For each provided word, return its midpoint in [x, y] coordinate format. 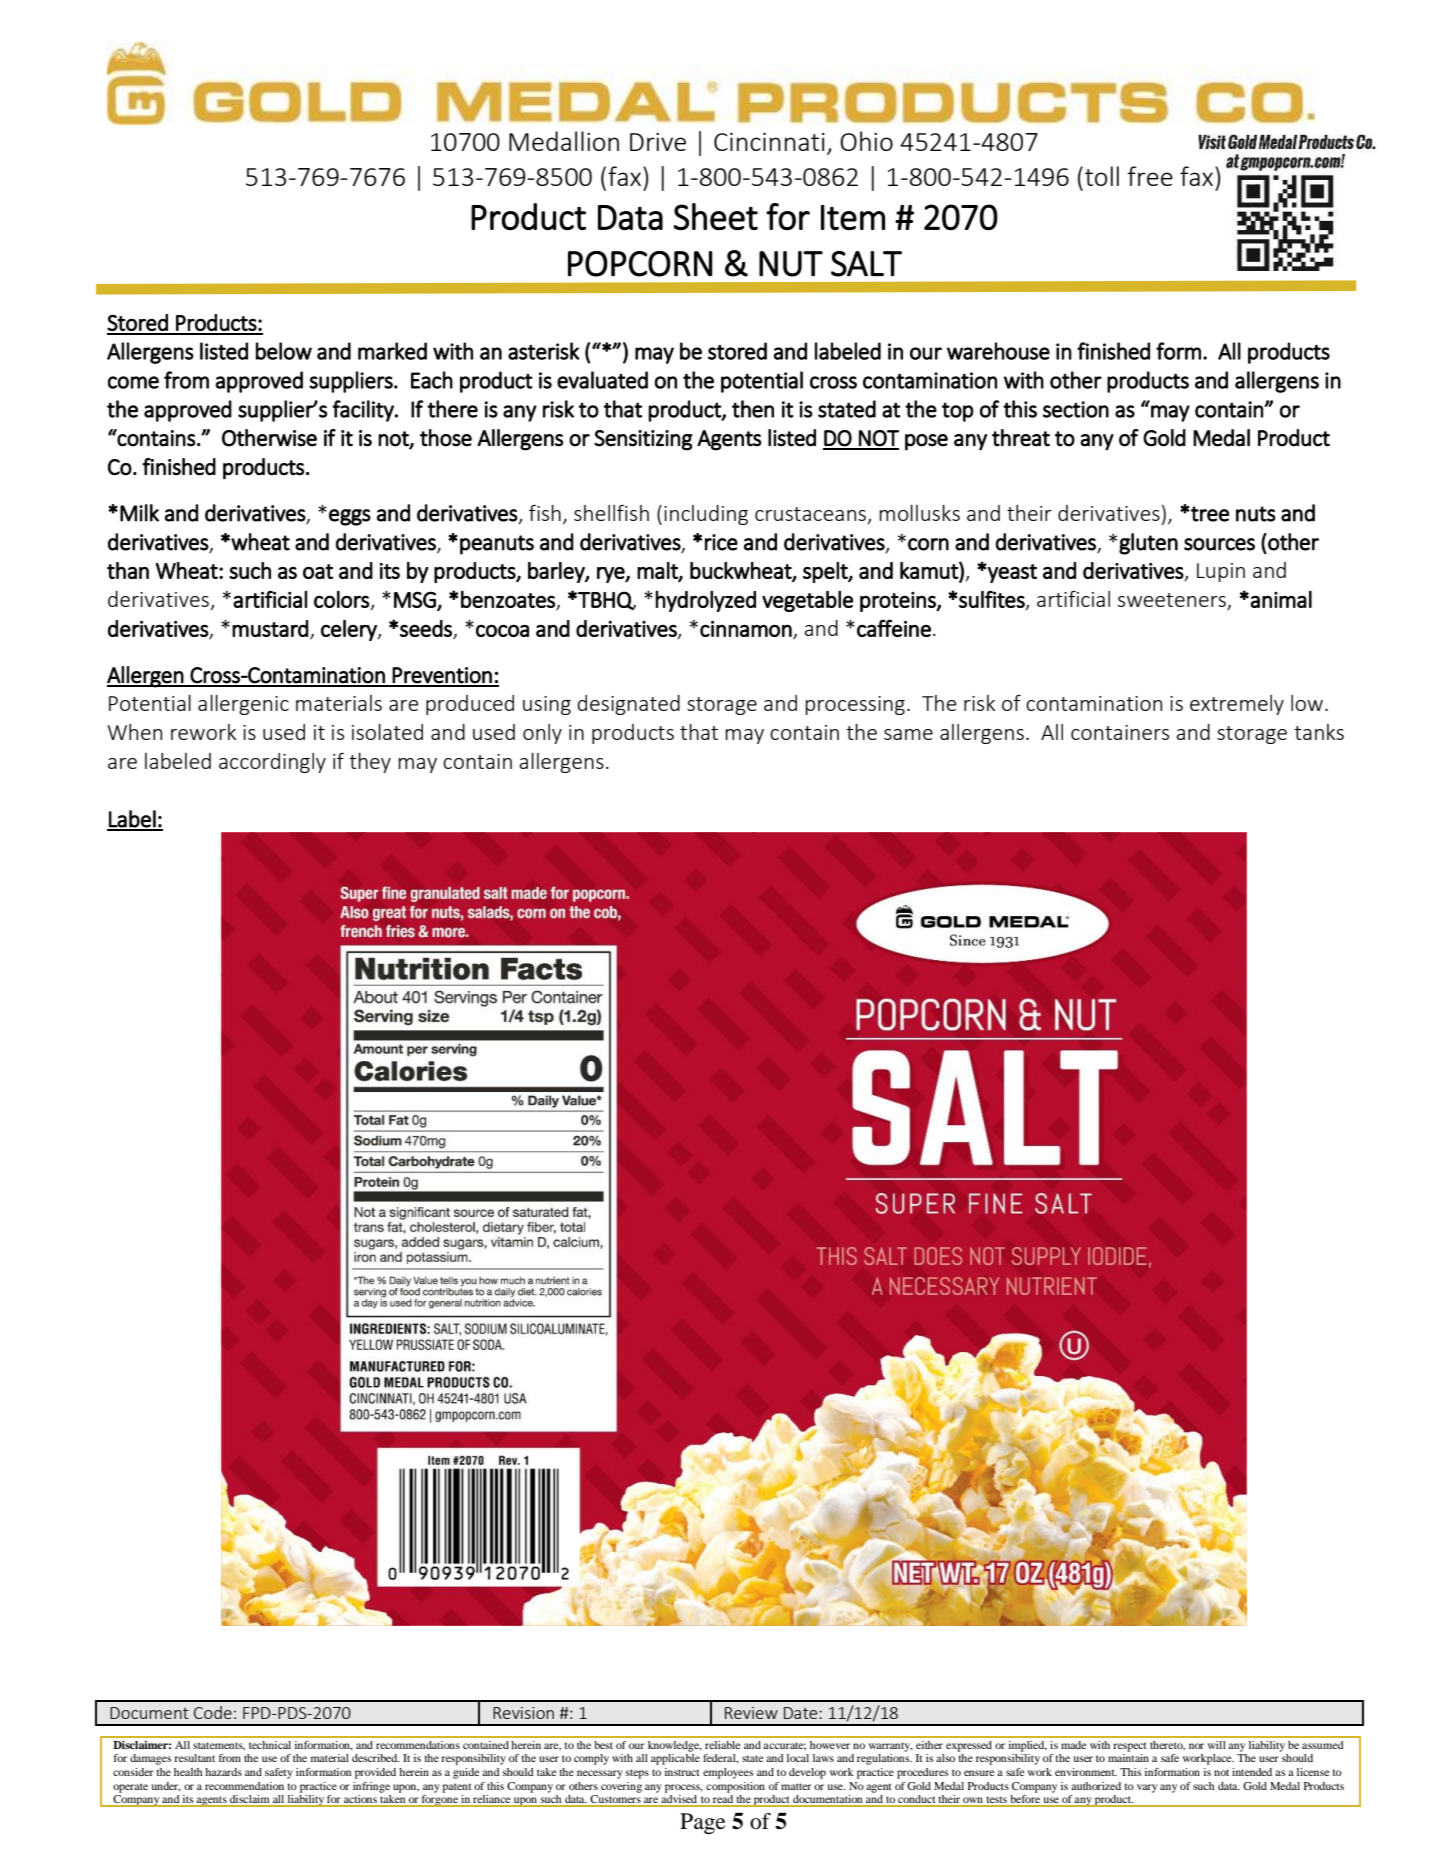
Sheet [716, 216]
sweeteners [1173, 601]
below [284, 351]
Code [213, 1712]
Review [751, 1713]
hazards [223, 1772]
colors [342, 600]
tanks [1319, 732]
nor [1196, 1746]
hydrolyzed [705, 601]
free [1150, 176]
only [542, 734]
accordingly [272, 763]
